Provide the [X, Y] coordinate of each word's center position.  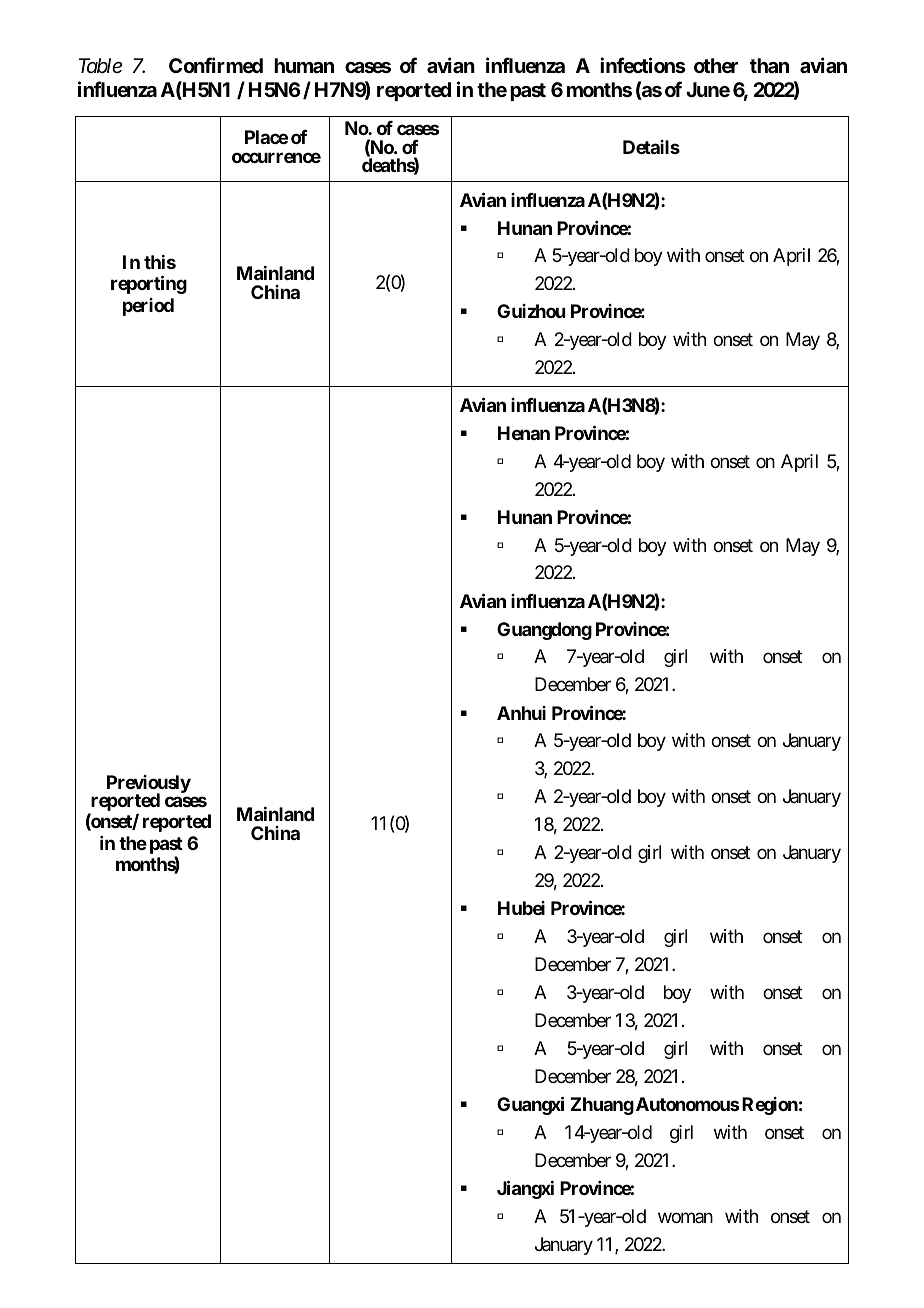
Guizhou [531, 311]
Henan [524, 433]
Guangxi [530, 1105]
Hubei [521, 908]
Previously [149, 785]
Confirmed [216, 65]
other [716, 65]
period [148, 307]
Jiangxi [525, 1189]
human [304, 65]
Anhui [521, 713]
